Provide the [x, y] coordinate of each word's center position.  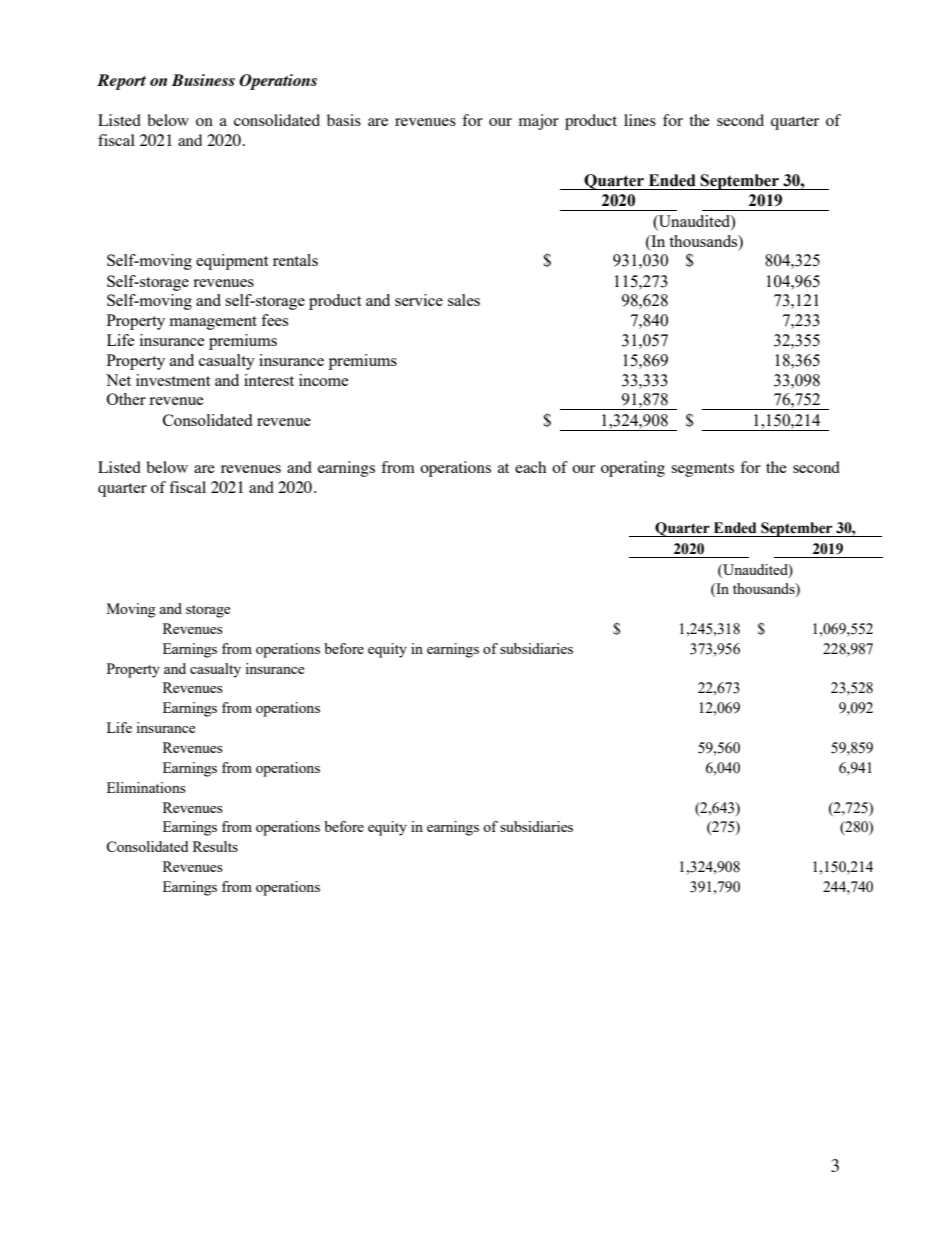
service [419, 300]
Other [126, 399]
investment [173, 380]
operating [633, 469]
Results [215, 846]
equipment [232, 262]
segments [702, 470]
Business [203, 80]
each [530, 467]
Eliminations [146, 787]
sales [464, 300]
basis [344, 120]
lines [640, 120]
